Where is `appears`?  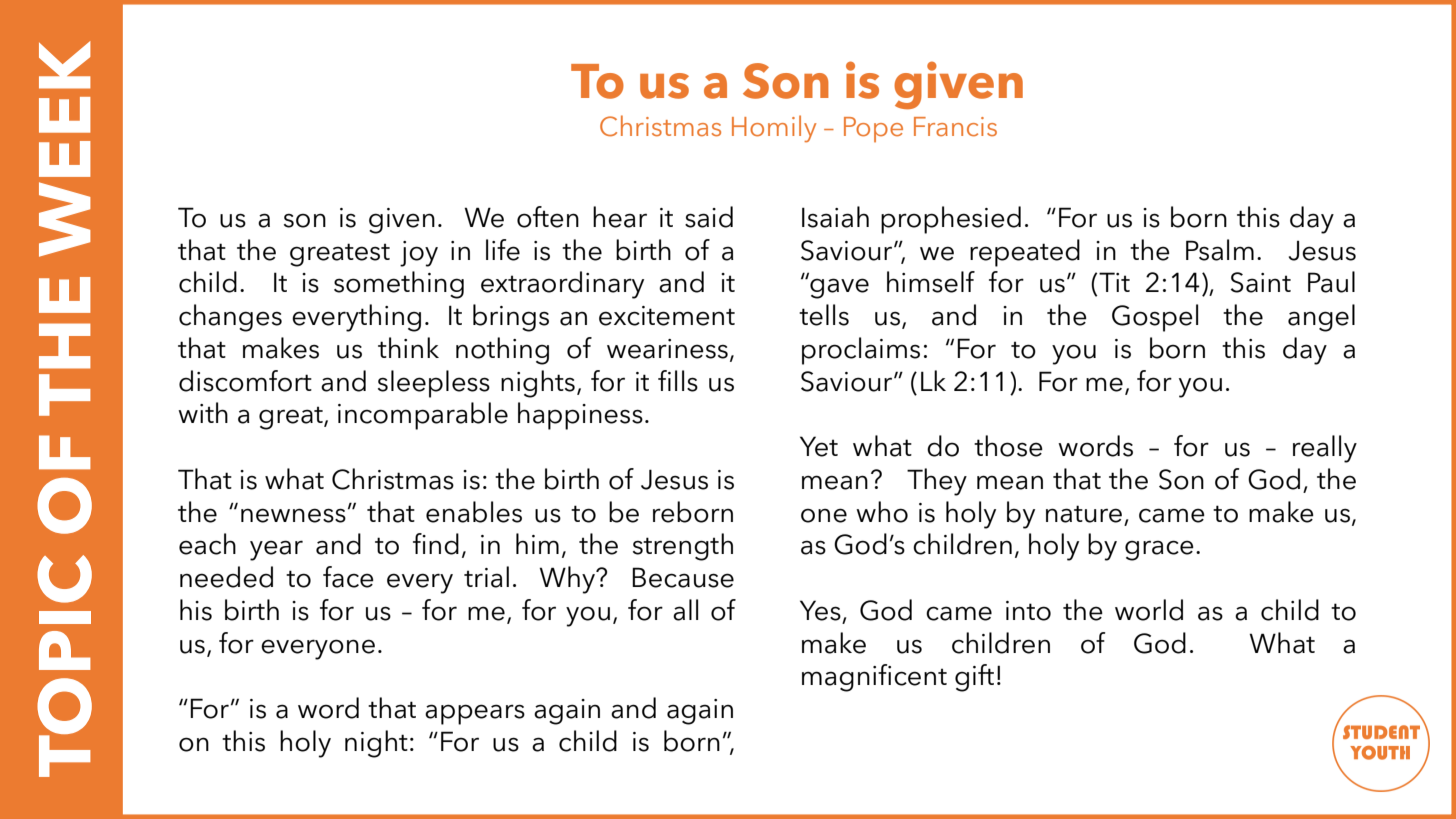 appears is located at coordinates (475, 714).
